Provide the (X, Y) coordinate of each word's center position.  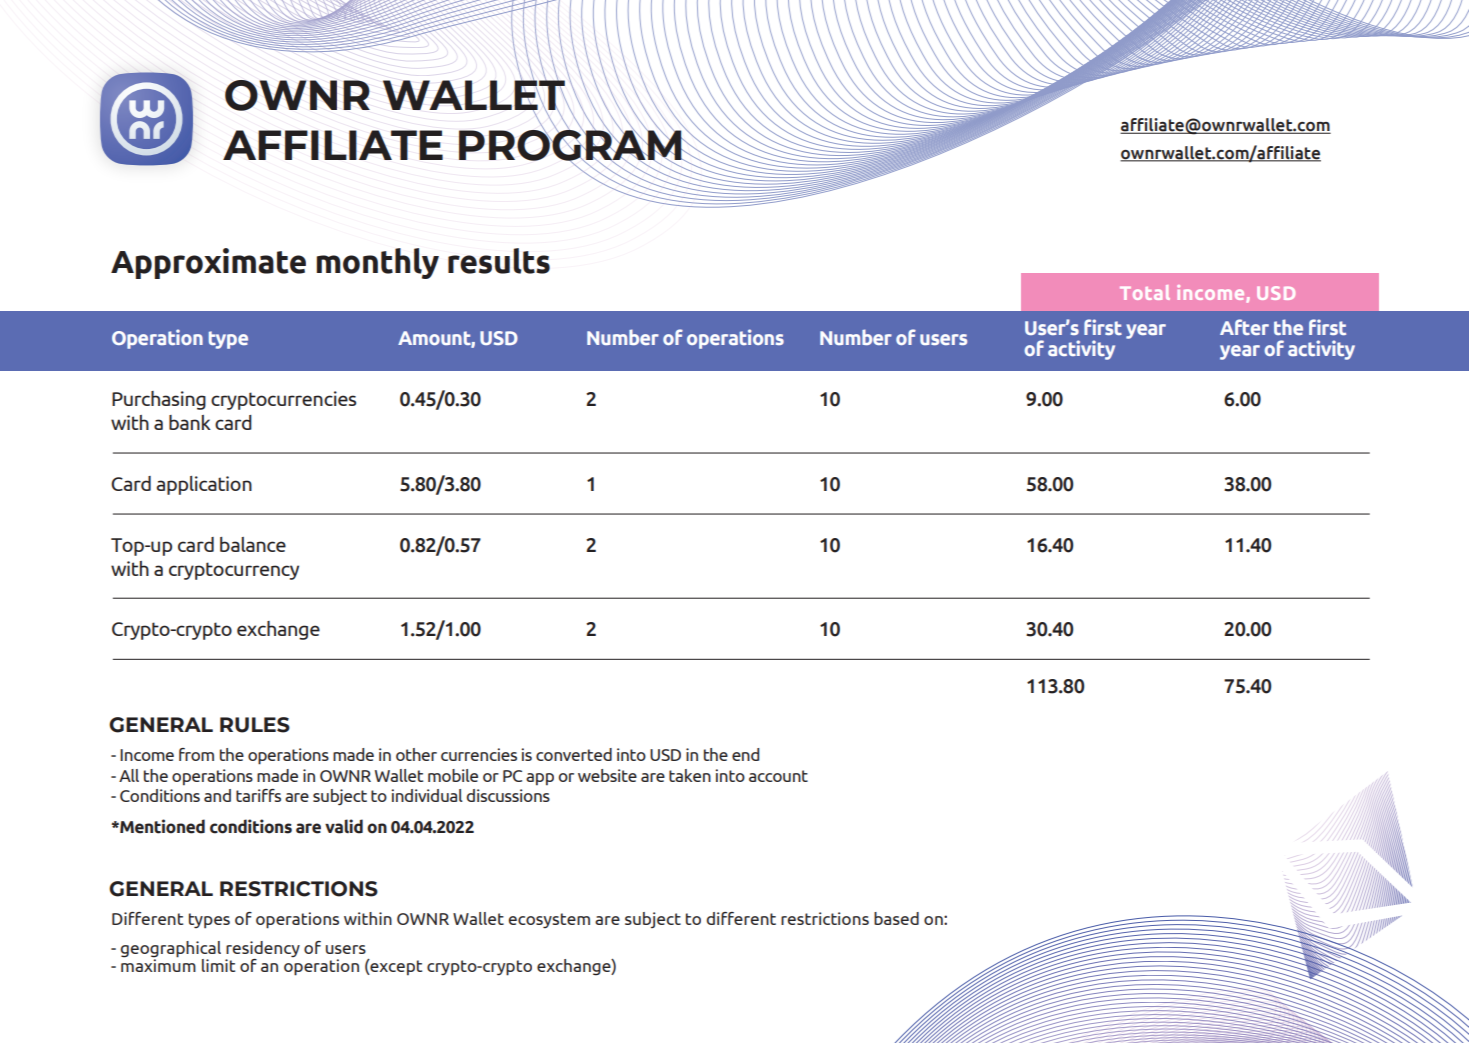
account (778, 776)
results (499, 261)
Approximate (208, 263)
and (217, 795)
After (1244, 327)
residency (263, 949)
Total (1145, 292)
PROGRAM (571, 145)
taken (690, 775)
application (204, 485)
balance (253, 544)
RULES (255, 725)
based (896, 918)
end (745, 754)
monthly (378, 263)
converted (574, 754)
